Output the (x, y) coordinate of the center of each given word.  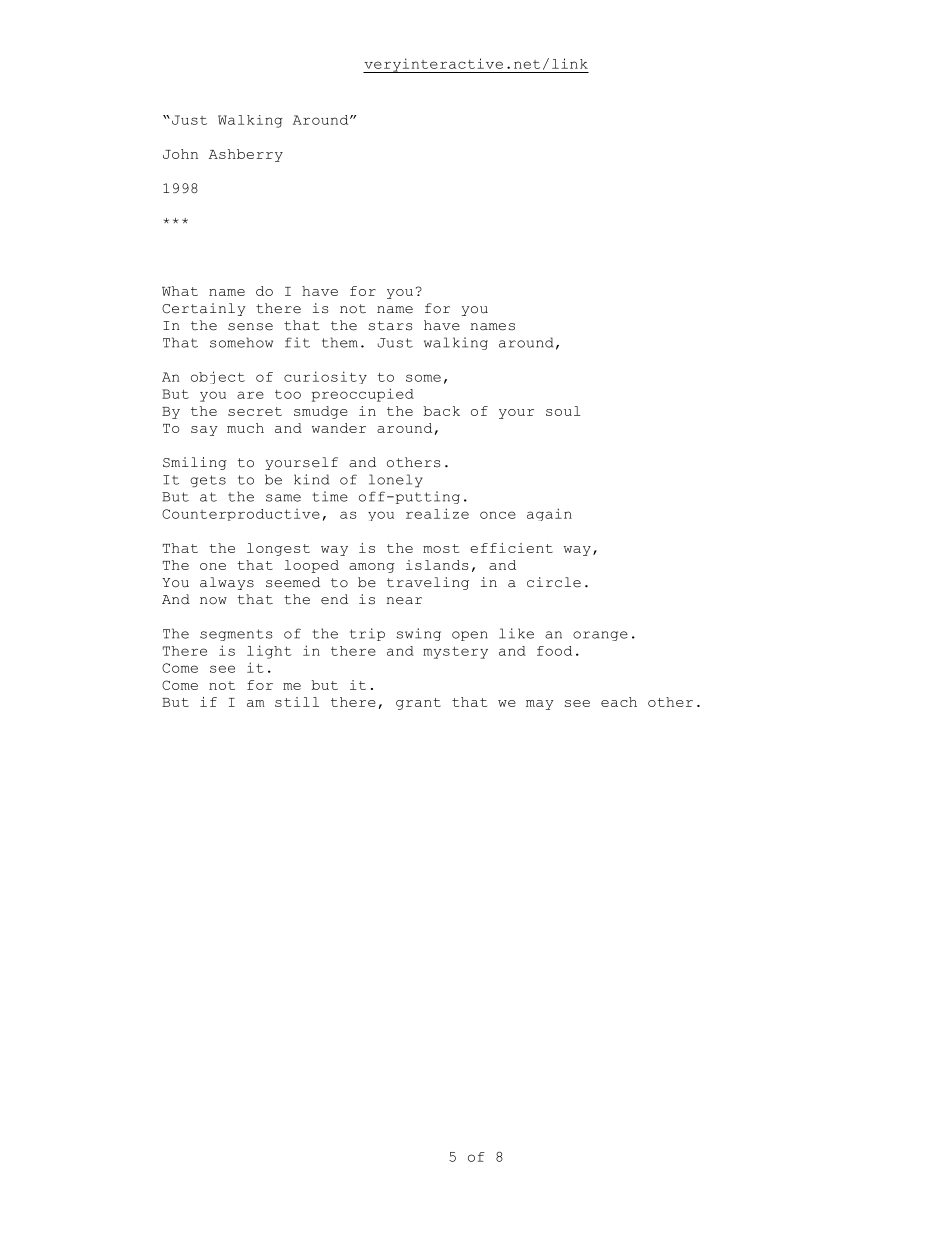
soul (563, 411)
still (297, 702)
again (549, 514)
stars (390, 326)
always (227, 583)
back (442, 411)
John (180, 154)
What (180, 291)
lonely (396, 480)
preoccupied (363, 395)
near (404, 601)
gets (208, 481)
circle (554, 582)
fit (297, 342)
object (218, 377)
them (340, 342)
